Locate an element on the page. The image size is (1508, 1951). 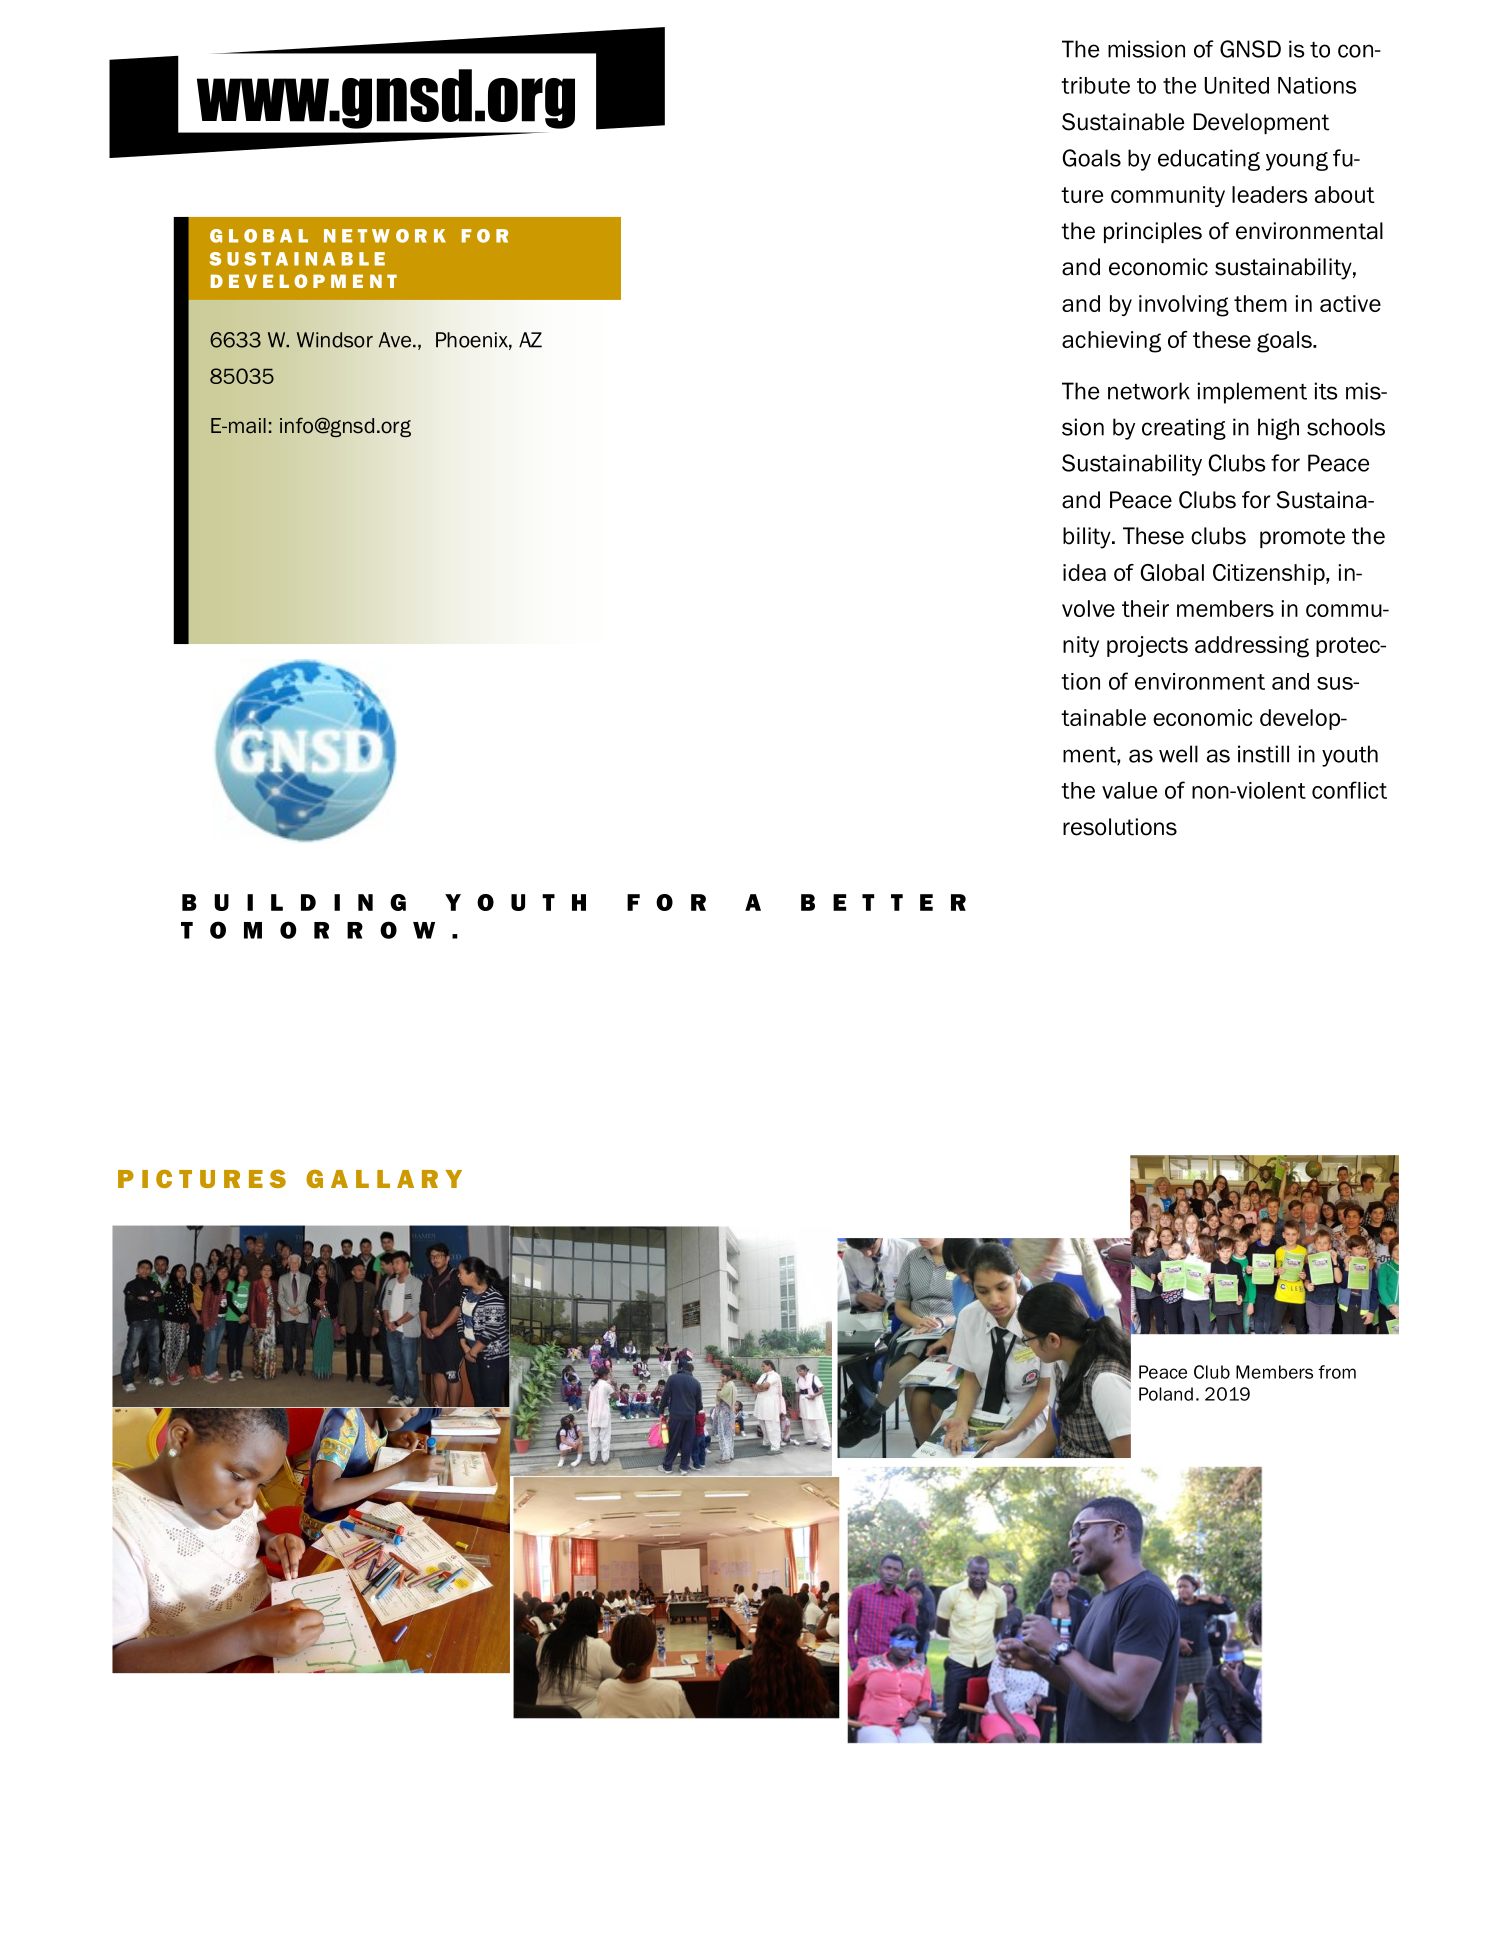
achieving is located at coordinates (1111, 342).
